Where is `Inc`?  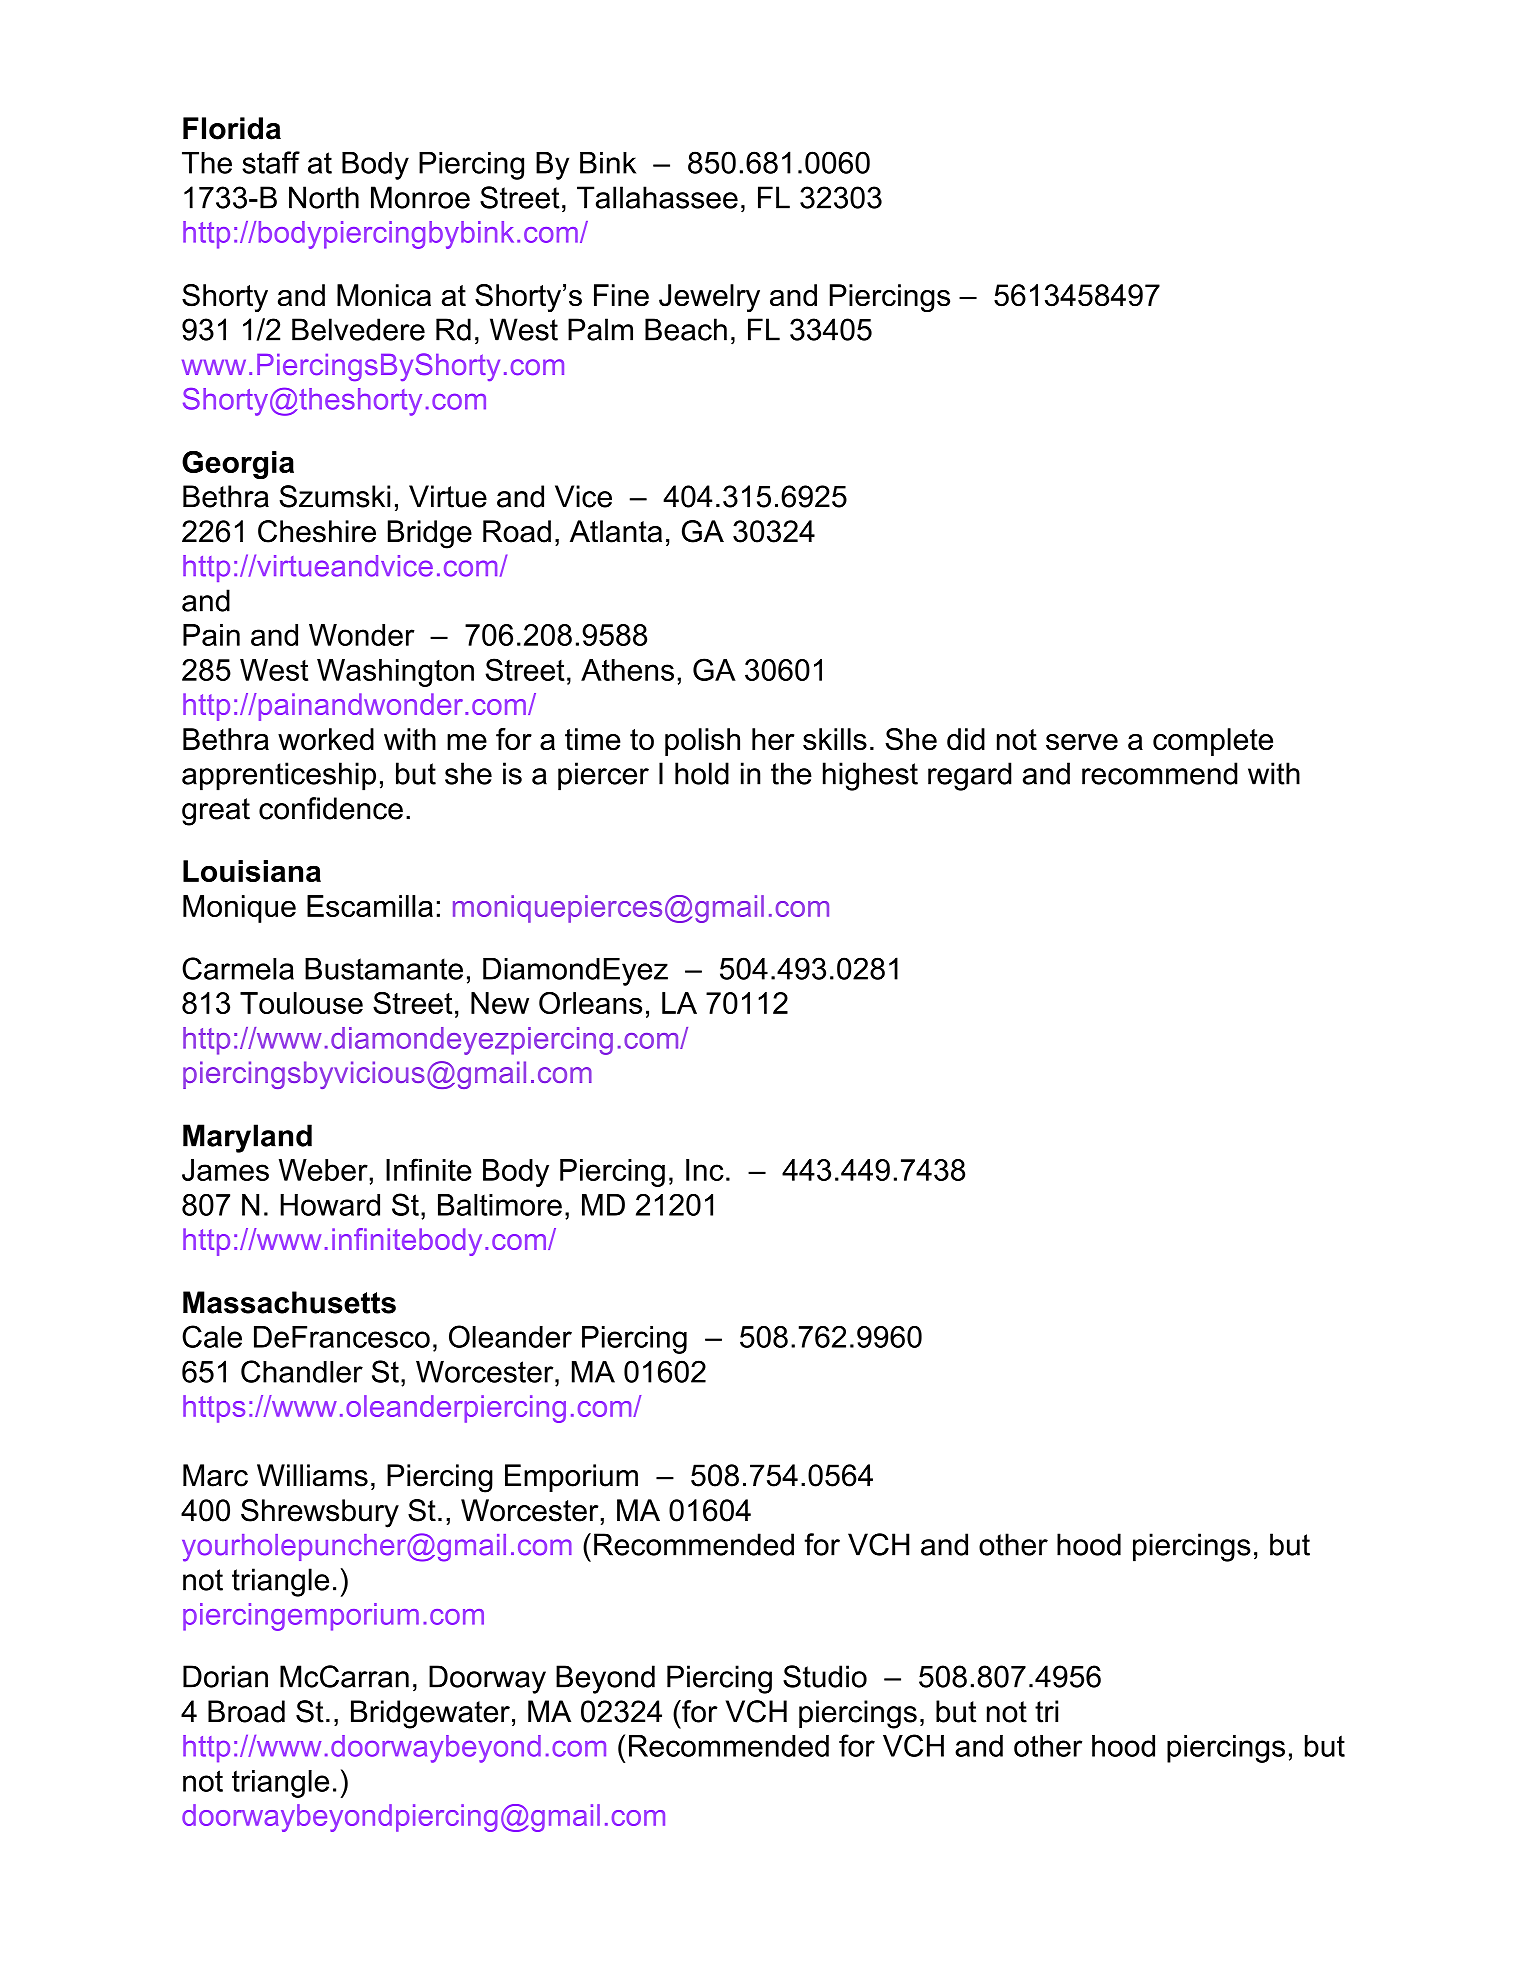 Inc is located at coordinates (705, 1170).
